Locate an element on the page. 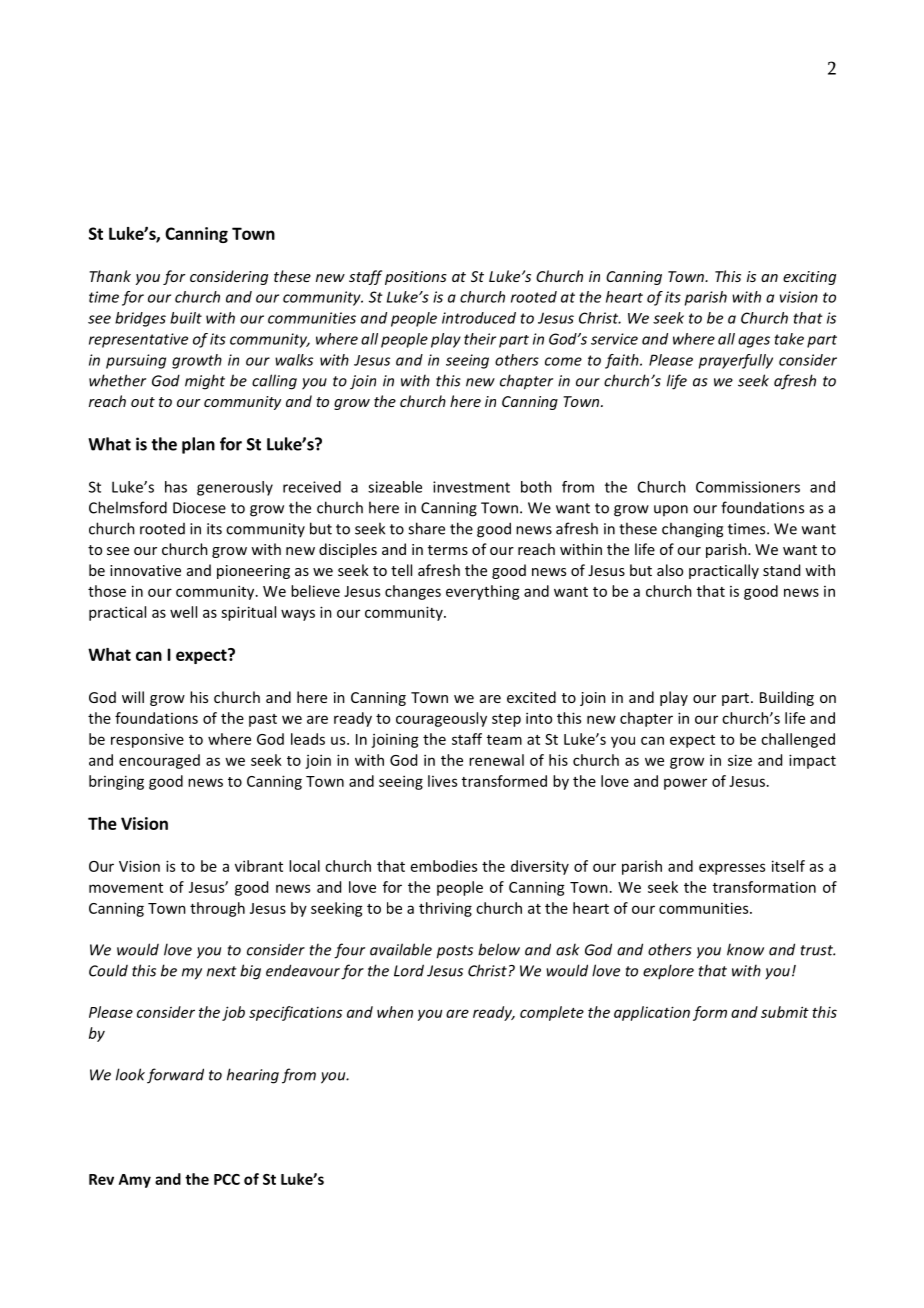 Image resolution: width=924 pixels, height=1308 pixels. through is located at coordinates (217, 909).
